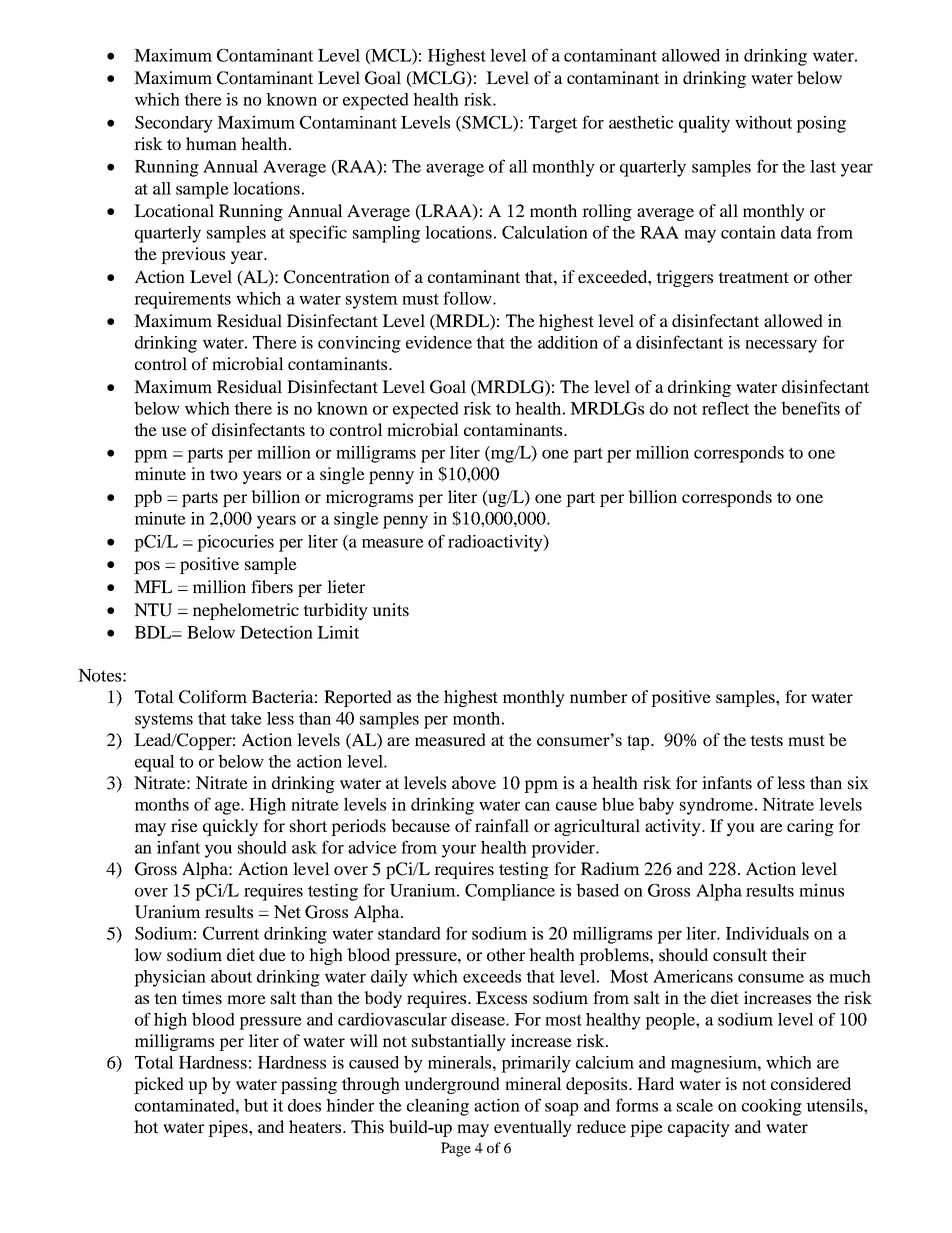 The width and height of the screenshot is (952, 1233). I want to click on human, so click(211, 143).
